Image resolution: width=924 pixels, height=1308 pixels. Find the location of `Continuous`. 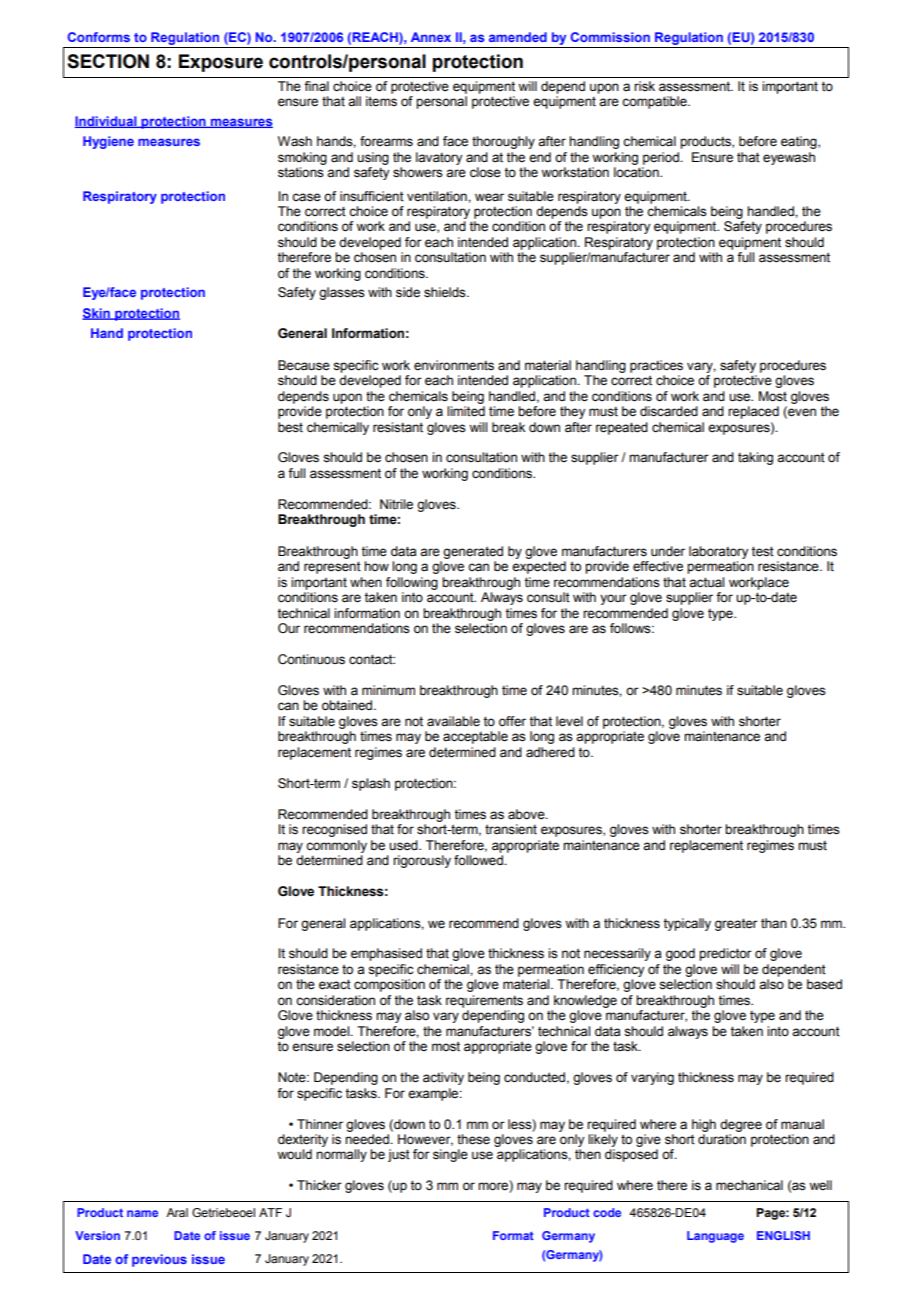

Continuous is located at coordinates (311, 659).
